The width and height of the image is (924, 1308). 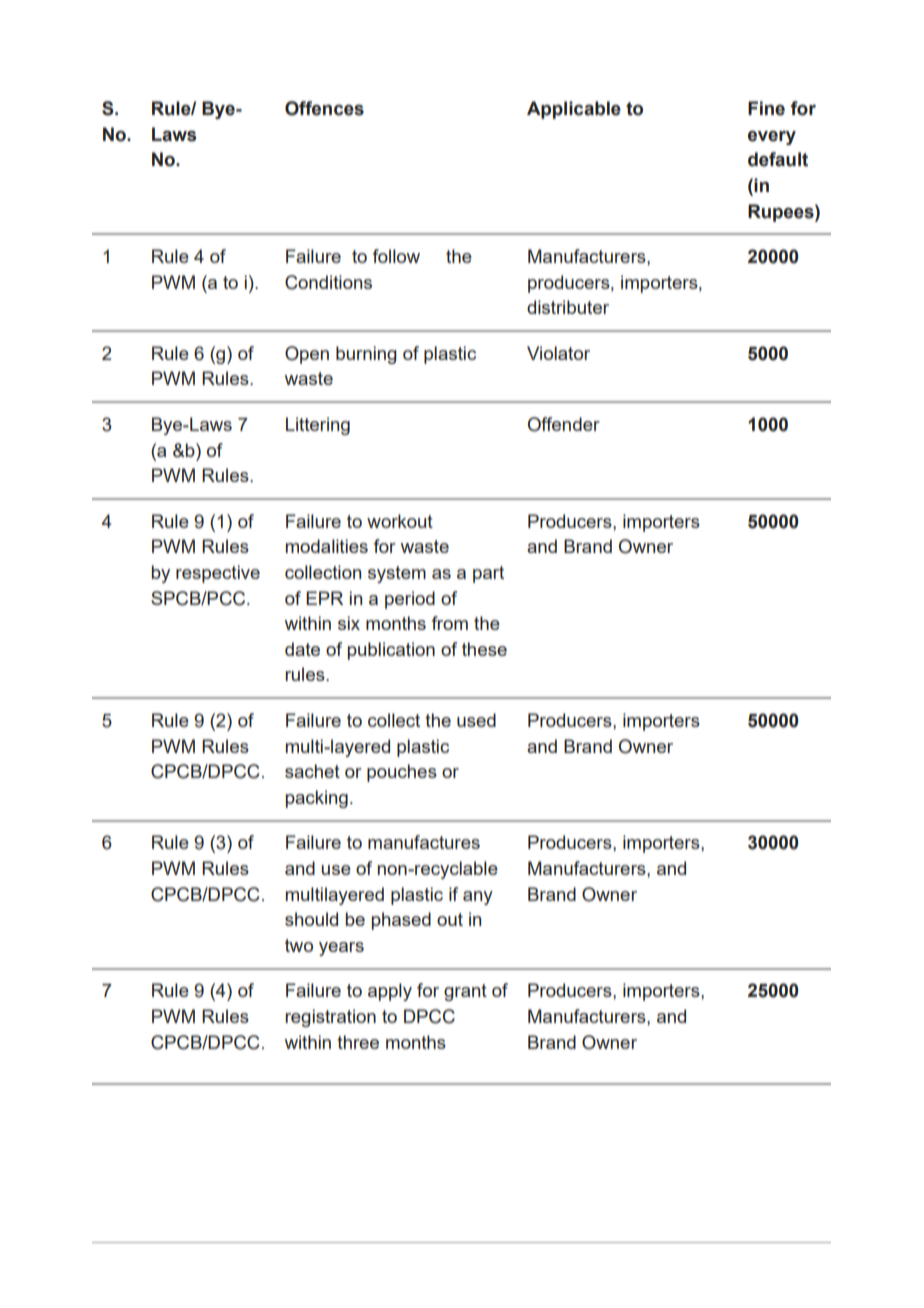 I want to click on Offences, so click(x=324, y=108).
